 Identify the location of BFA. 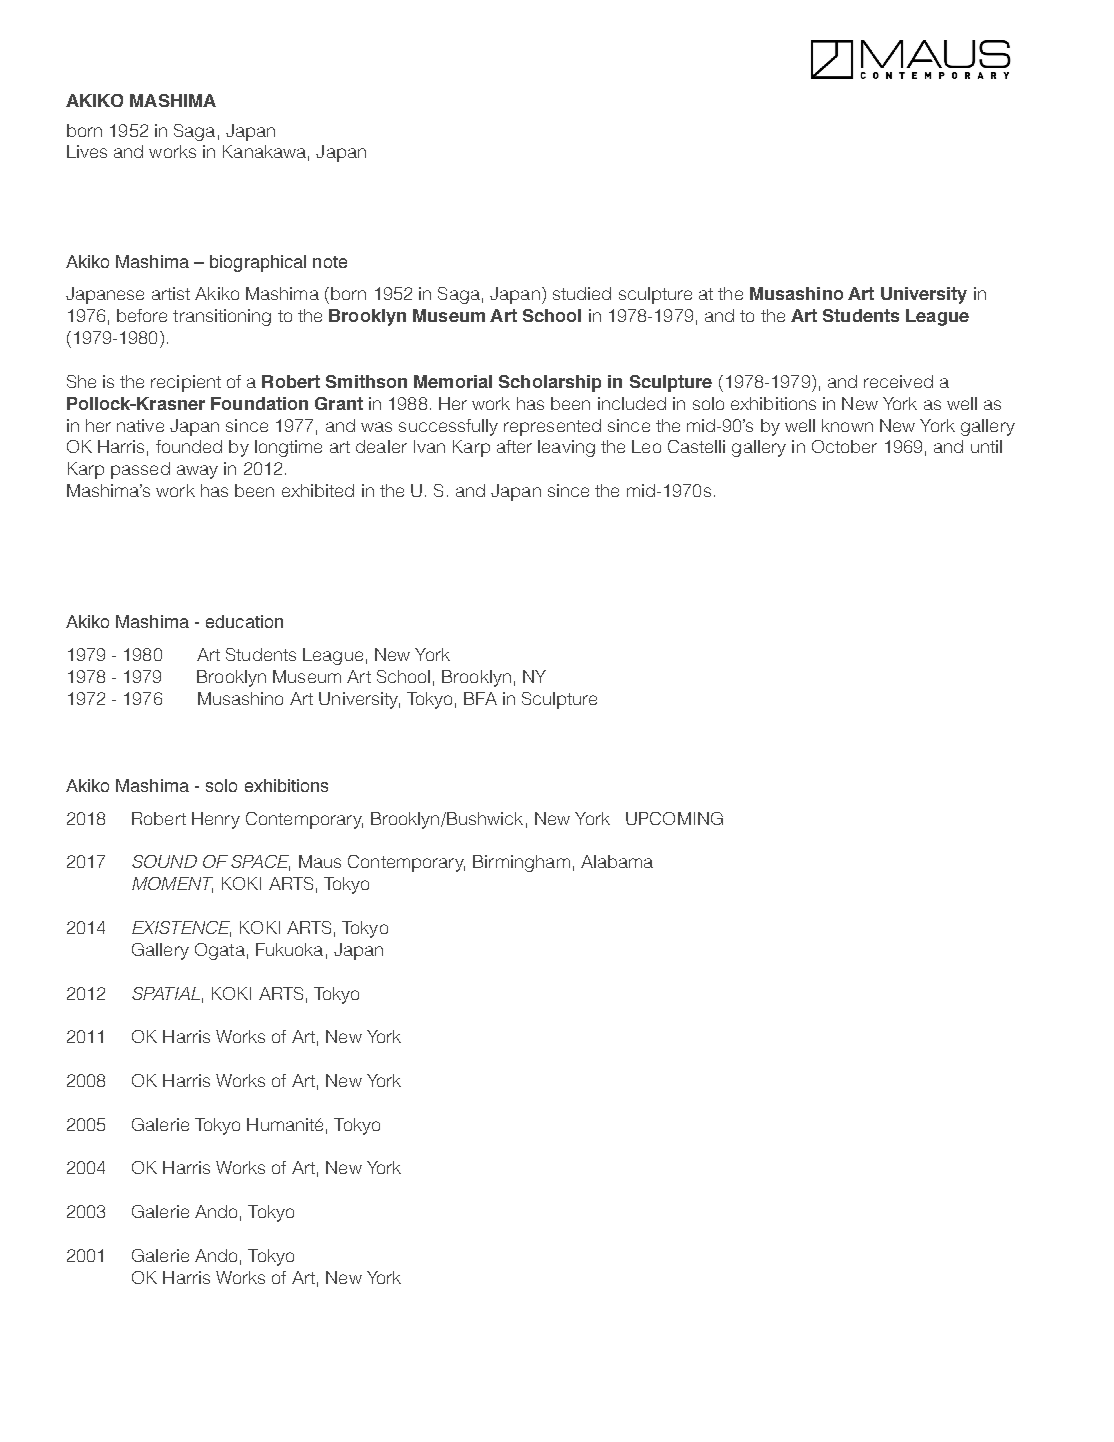
(480, 698).
